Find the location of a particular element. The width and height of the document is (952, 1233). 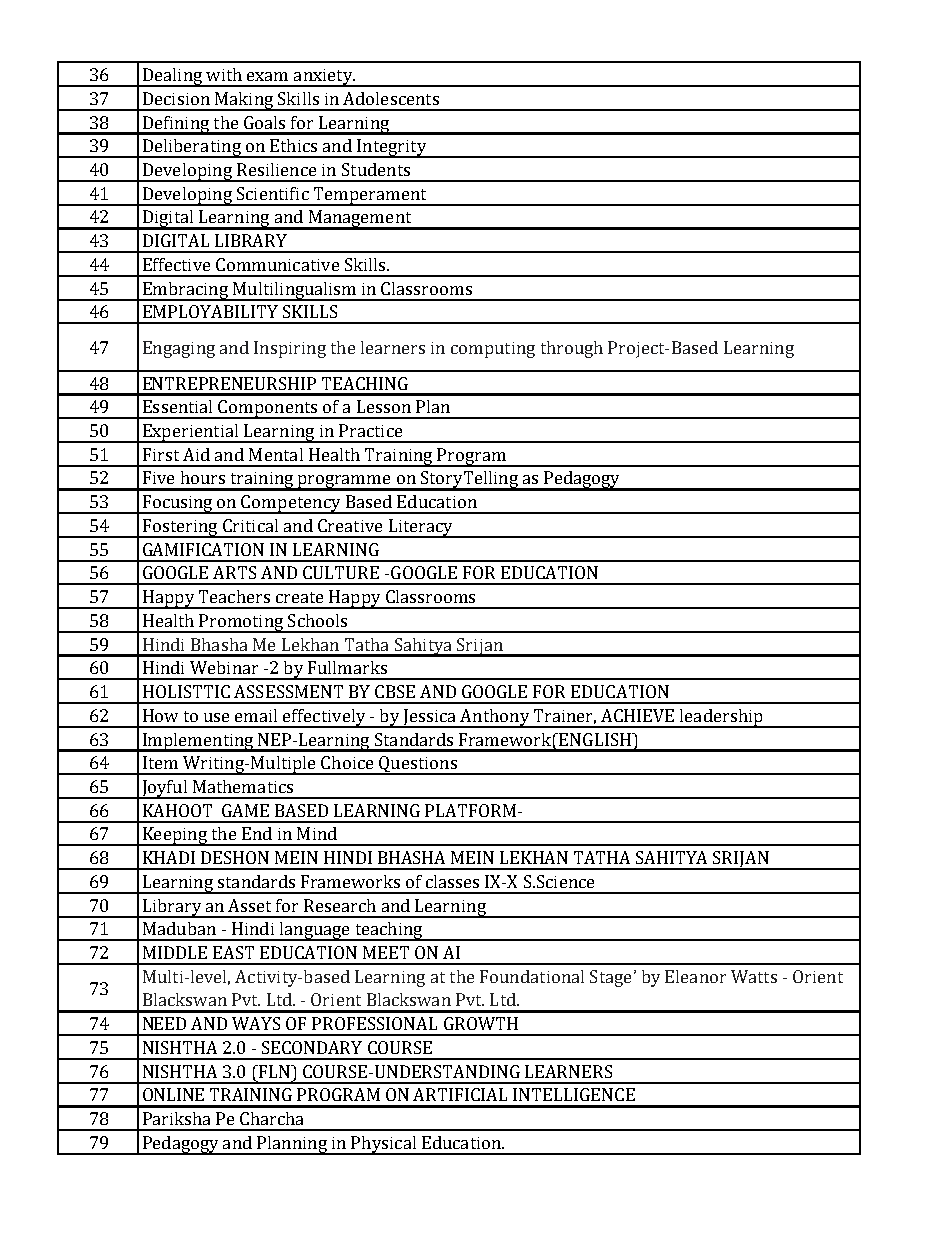

classes is located at coordinates (452, 881).
